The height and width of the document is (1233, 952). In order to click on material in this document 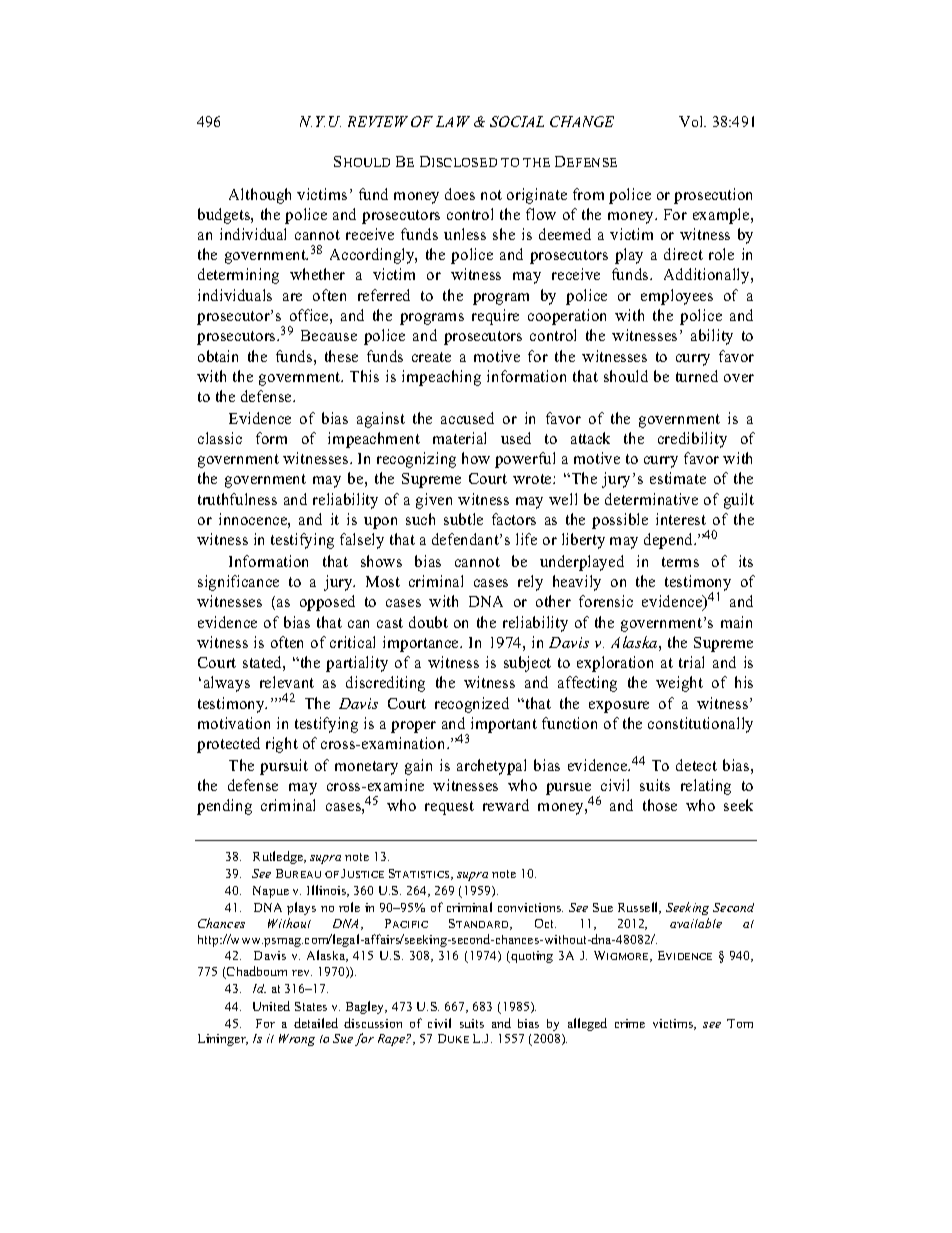, I will do `click(459, 438)`.
